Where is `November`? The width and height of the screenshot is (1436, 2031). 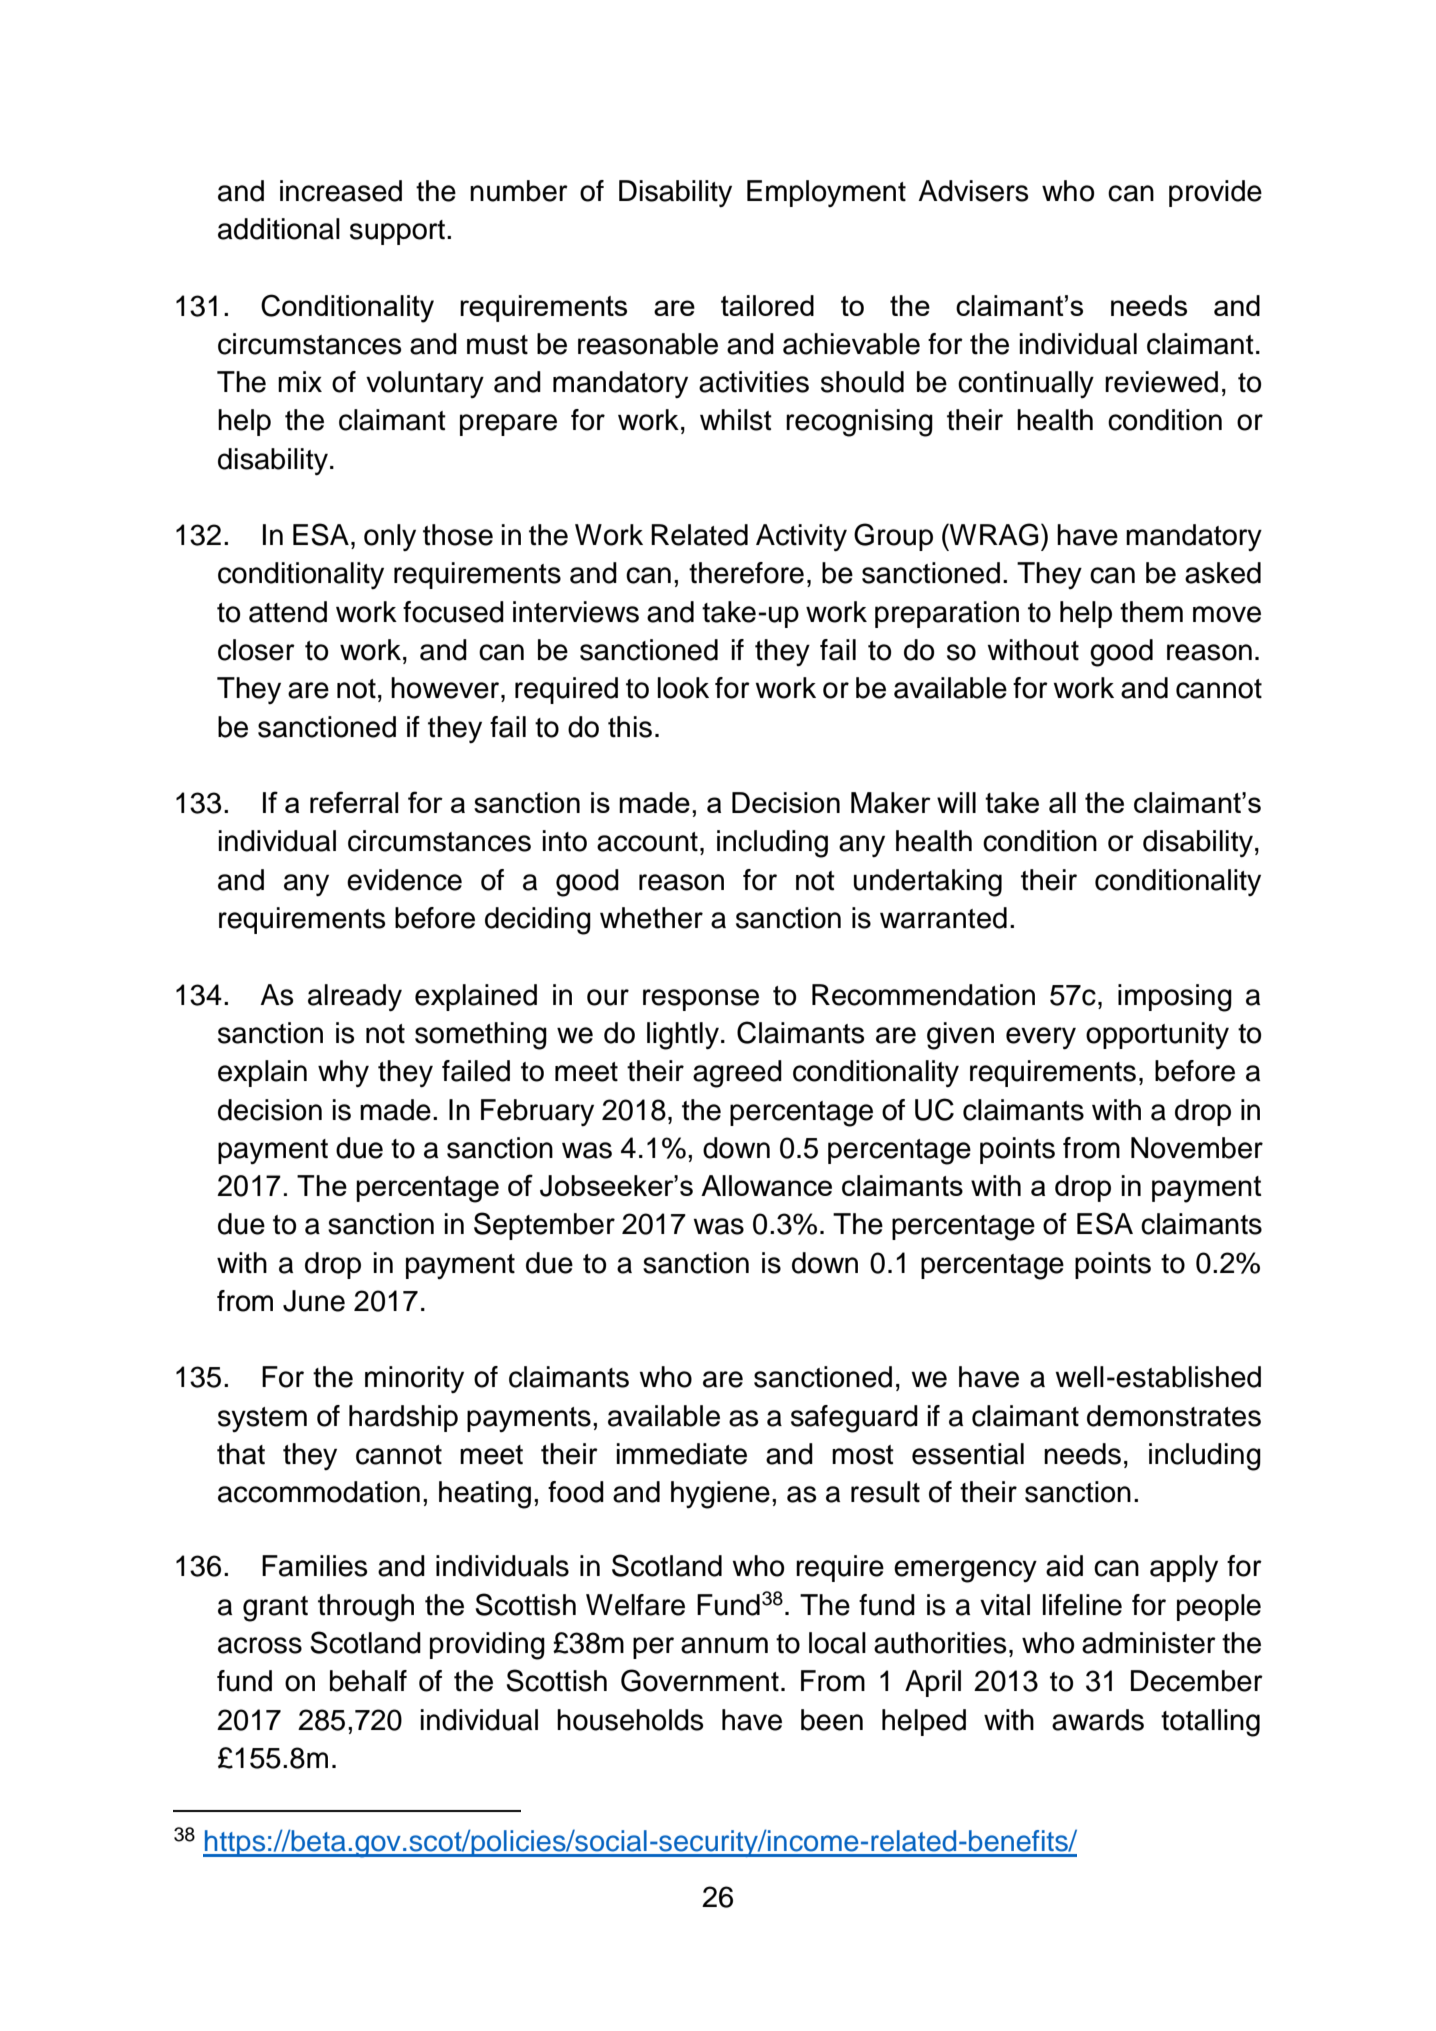
November is located at coordinates (1197, 1148).
